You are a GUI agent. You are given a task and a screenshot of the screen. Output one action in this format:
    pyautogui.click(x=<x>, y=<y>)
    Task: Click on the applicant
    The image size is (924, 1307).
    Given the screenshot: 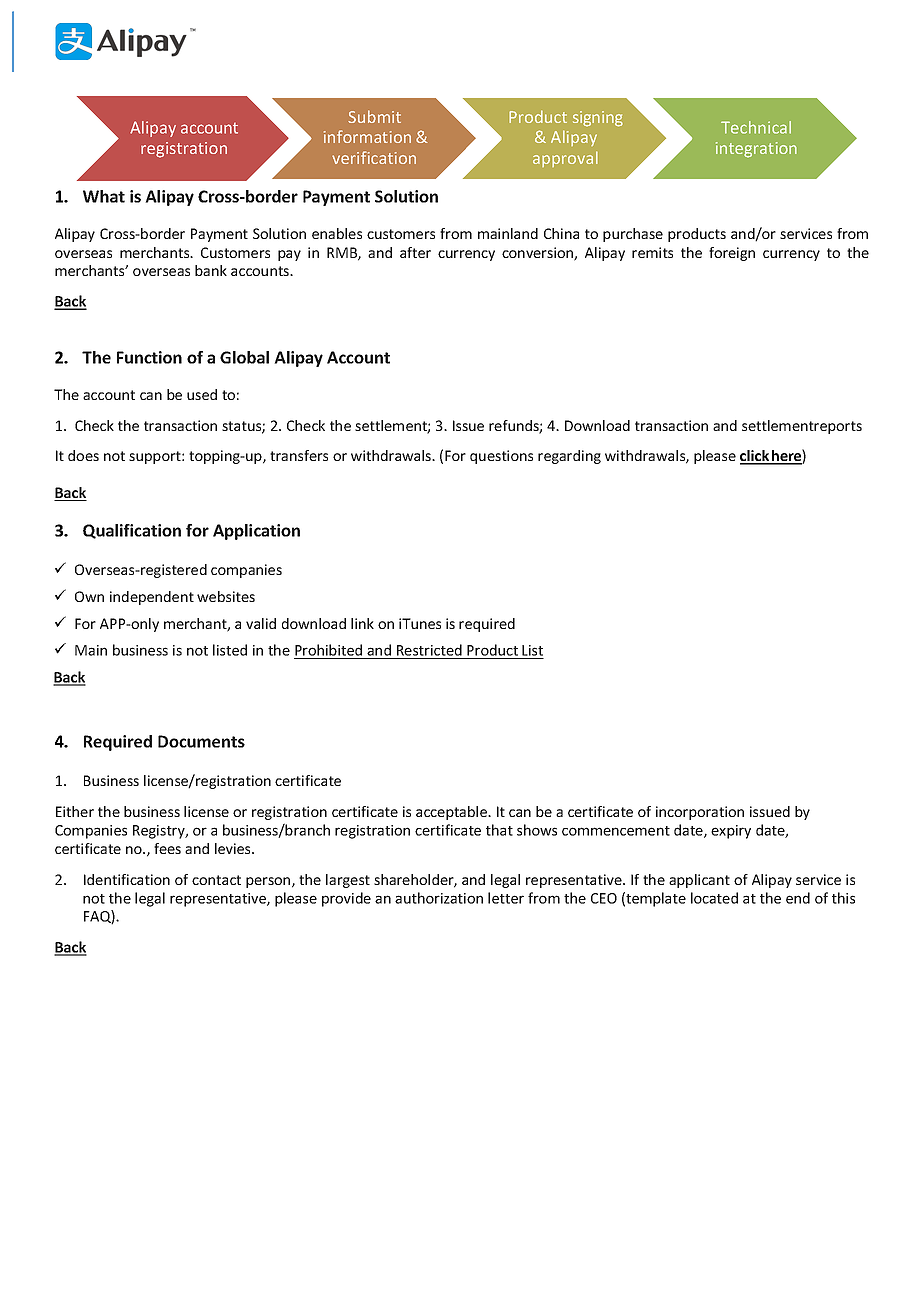 What is the action you would take?
    pyautogui.click(x=699, y=881)
